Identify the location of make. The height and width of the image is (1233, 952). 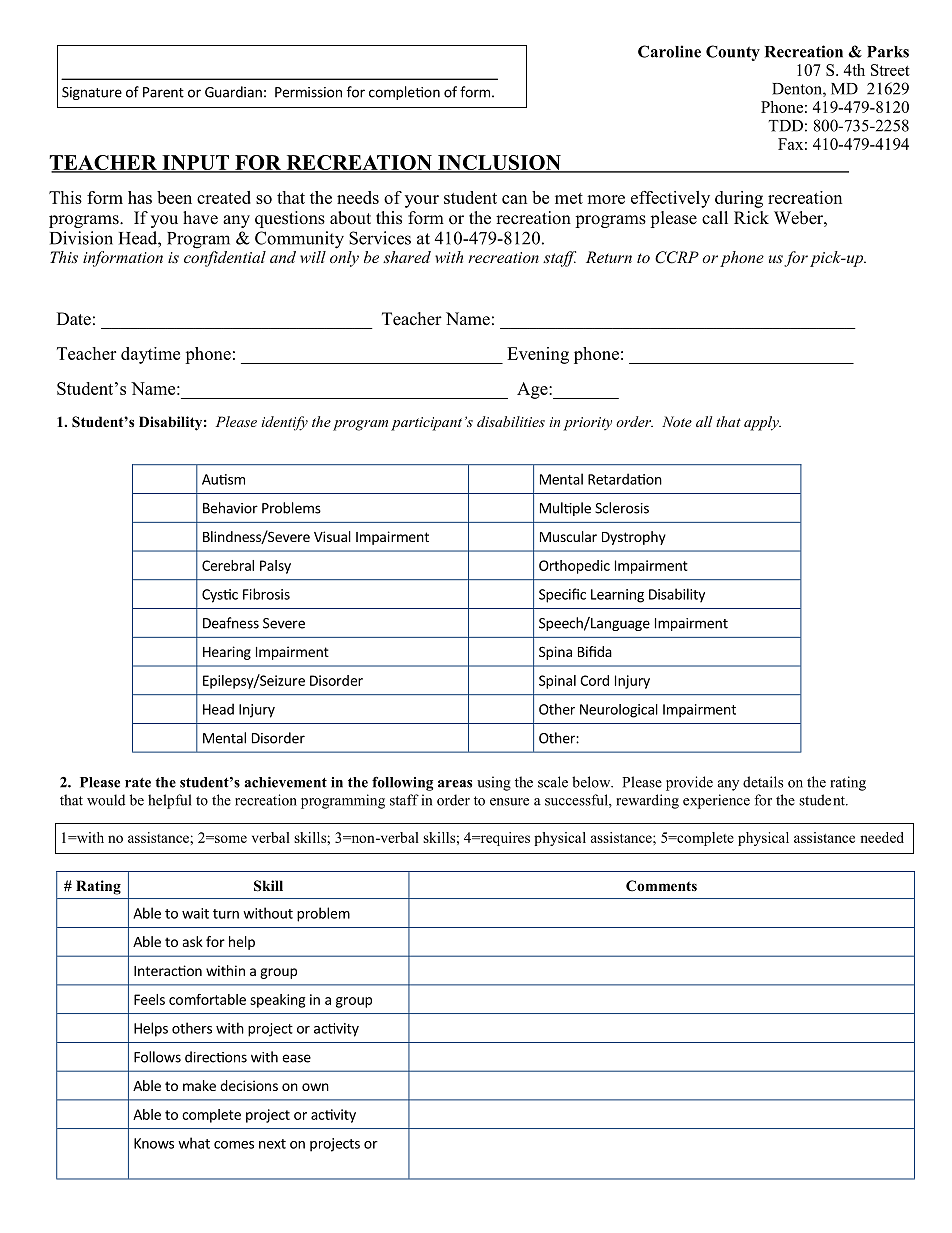
(199, 1085).
